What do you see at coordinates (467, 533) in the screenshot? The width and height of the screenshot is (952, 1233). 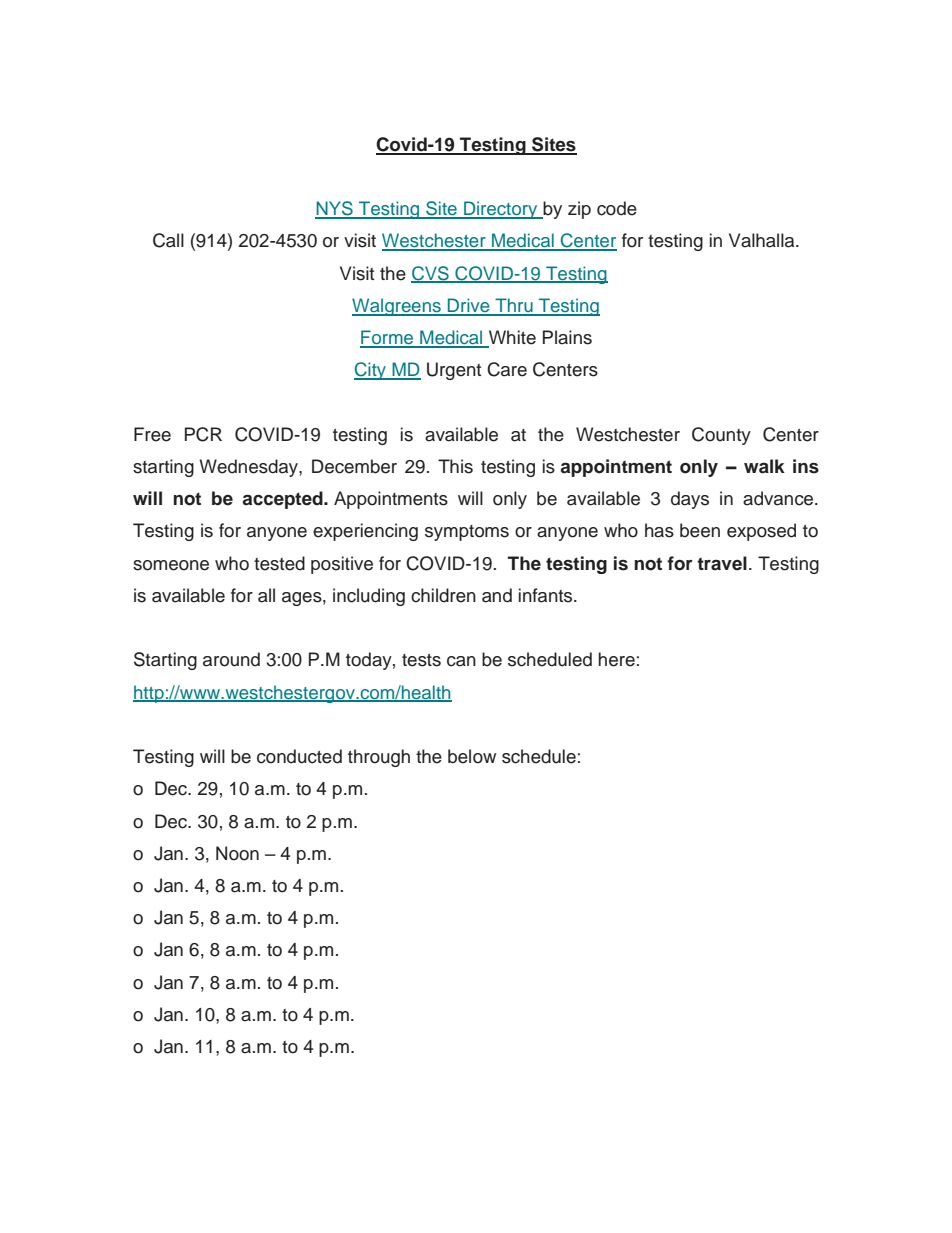 I see `symptoms` at bounding box center [467, 533].
